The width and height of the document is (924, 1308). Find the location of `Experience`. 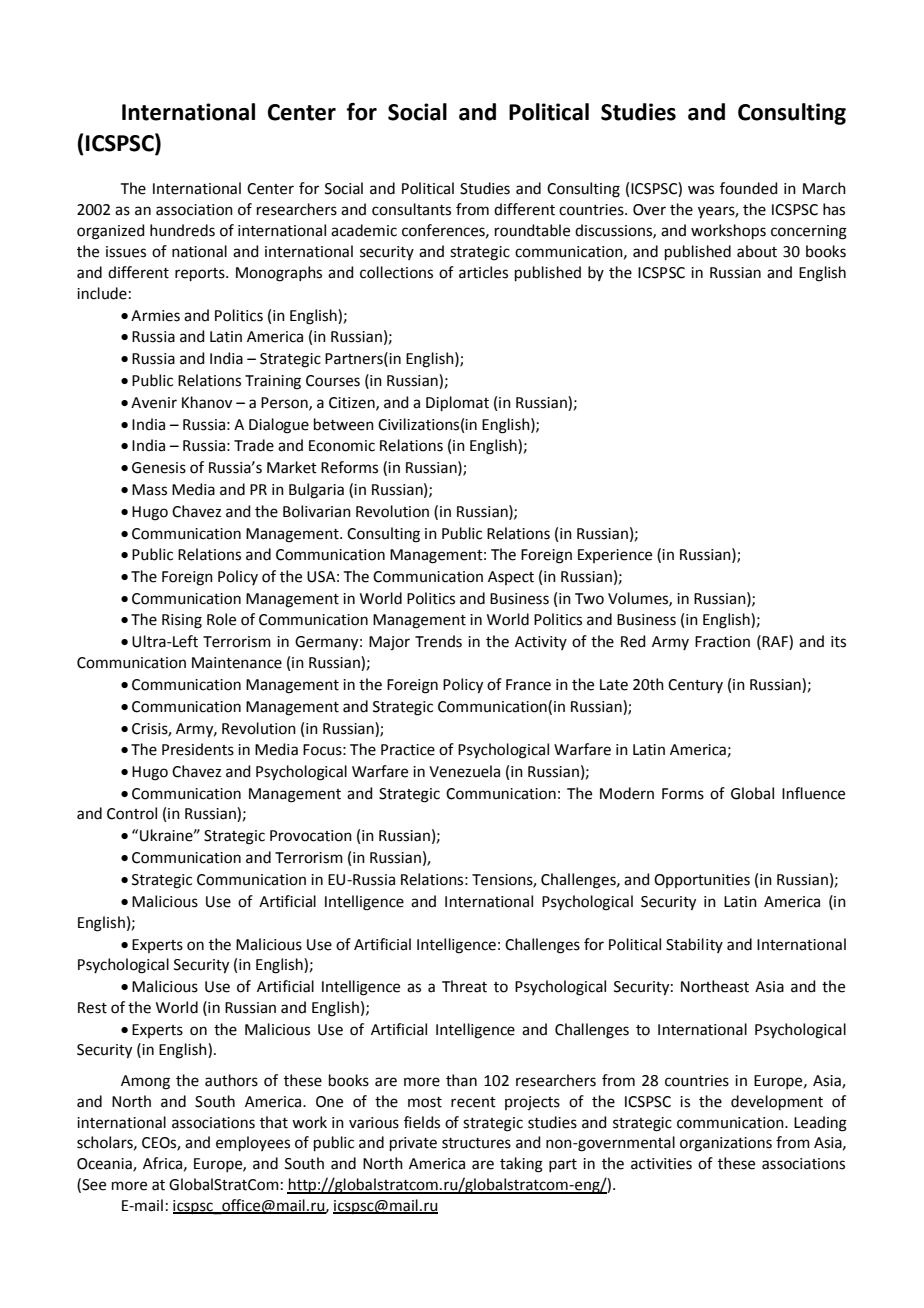

Experience is located at coordinates (615, 556).
